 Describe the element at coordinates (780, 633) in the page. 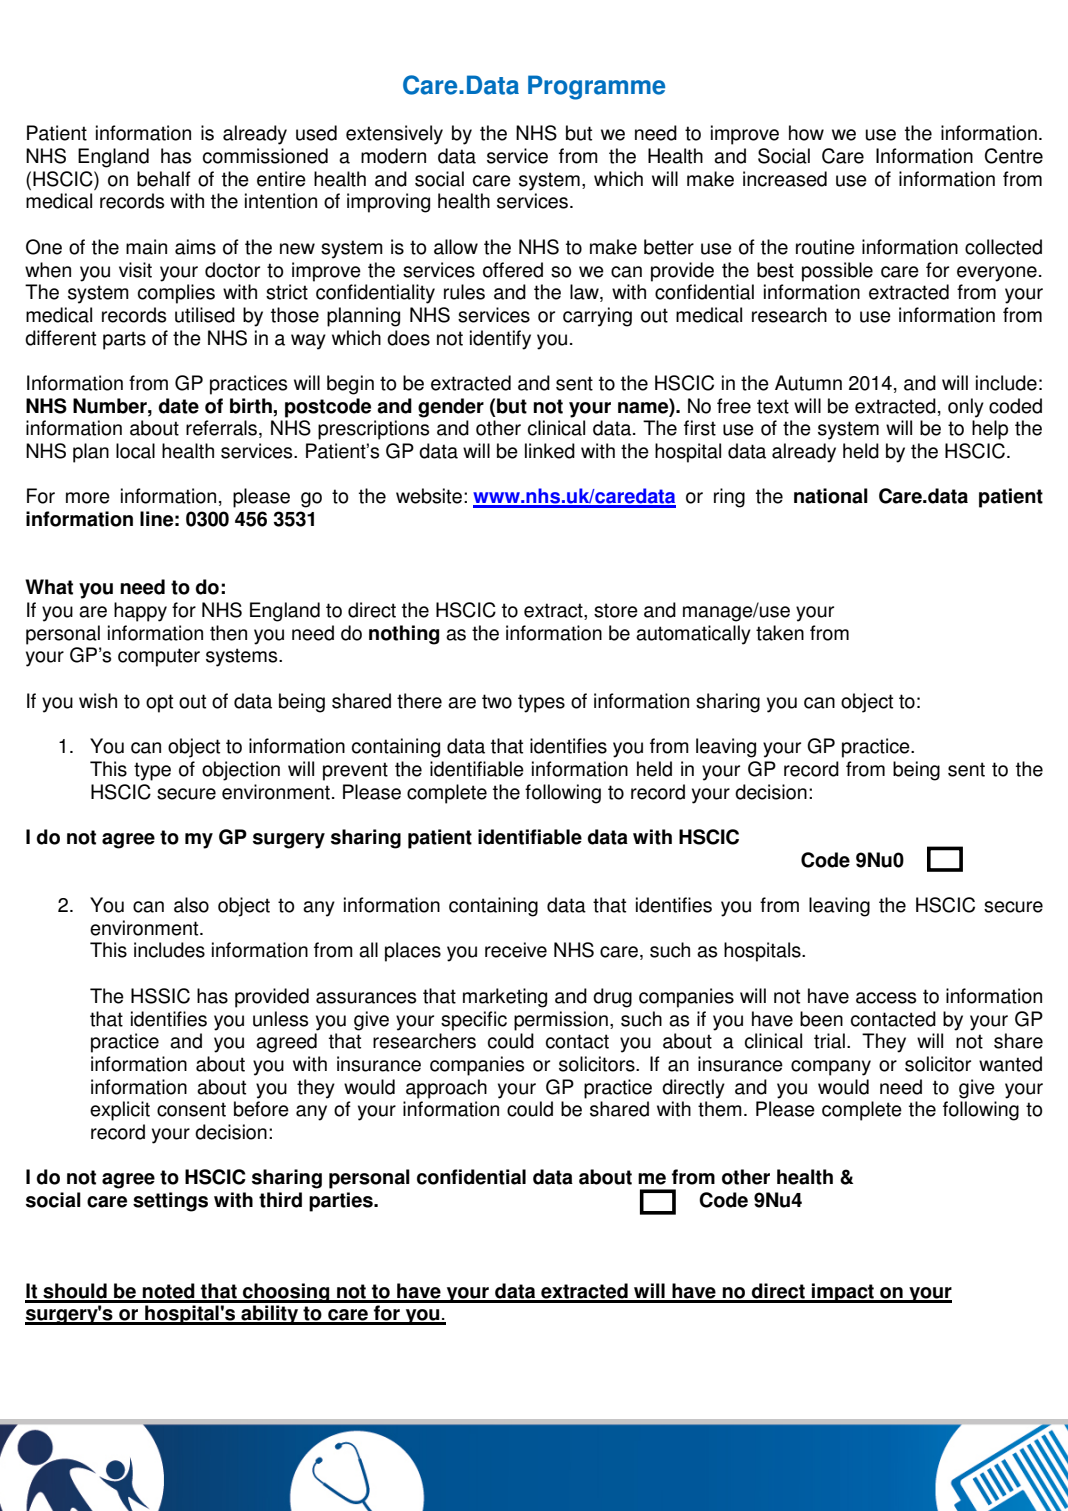

I see `taken` at that location.
